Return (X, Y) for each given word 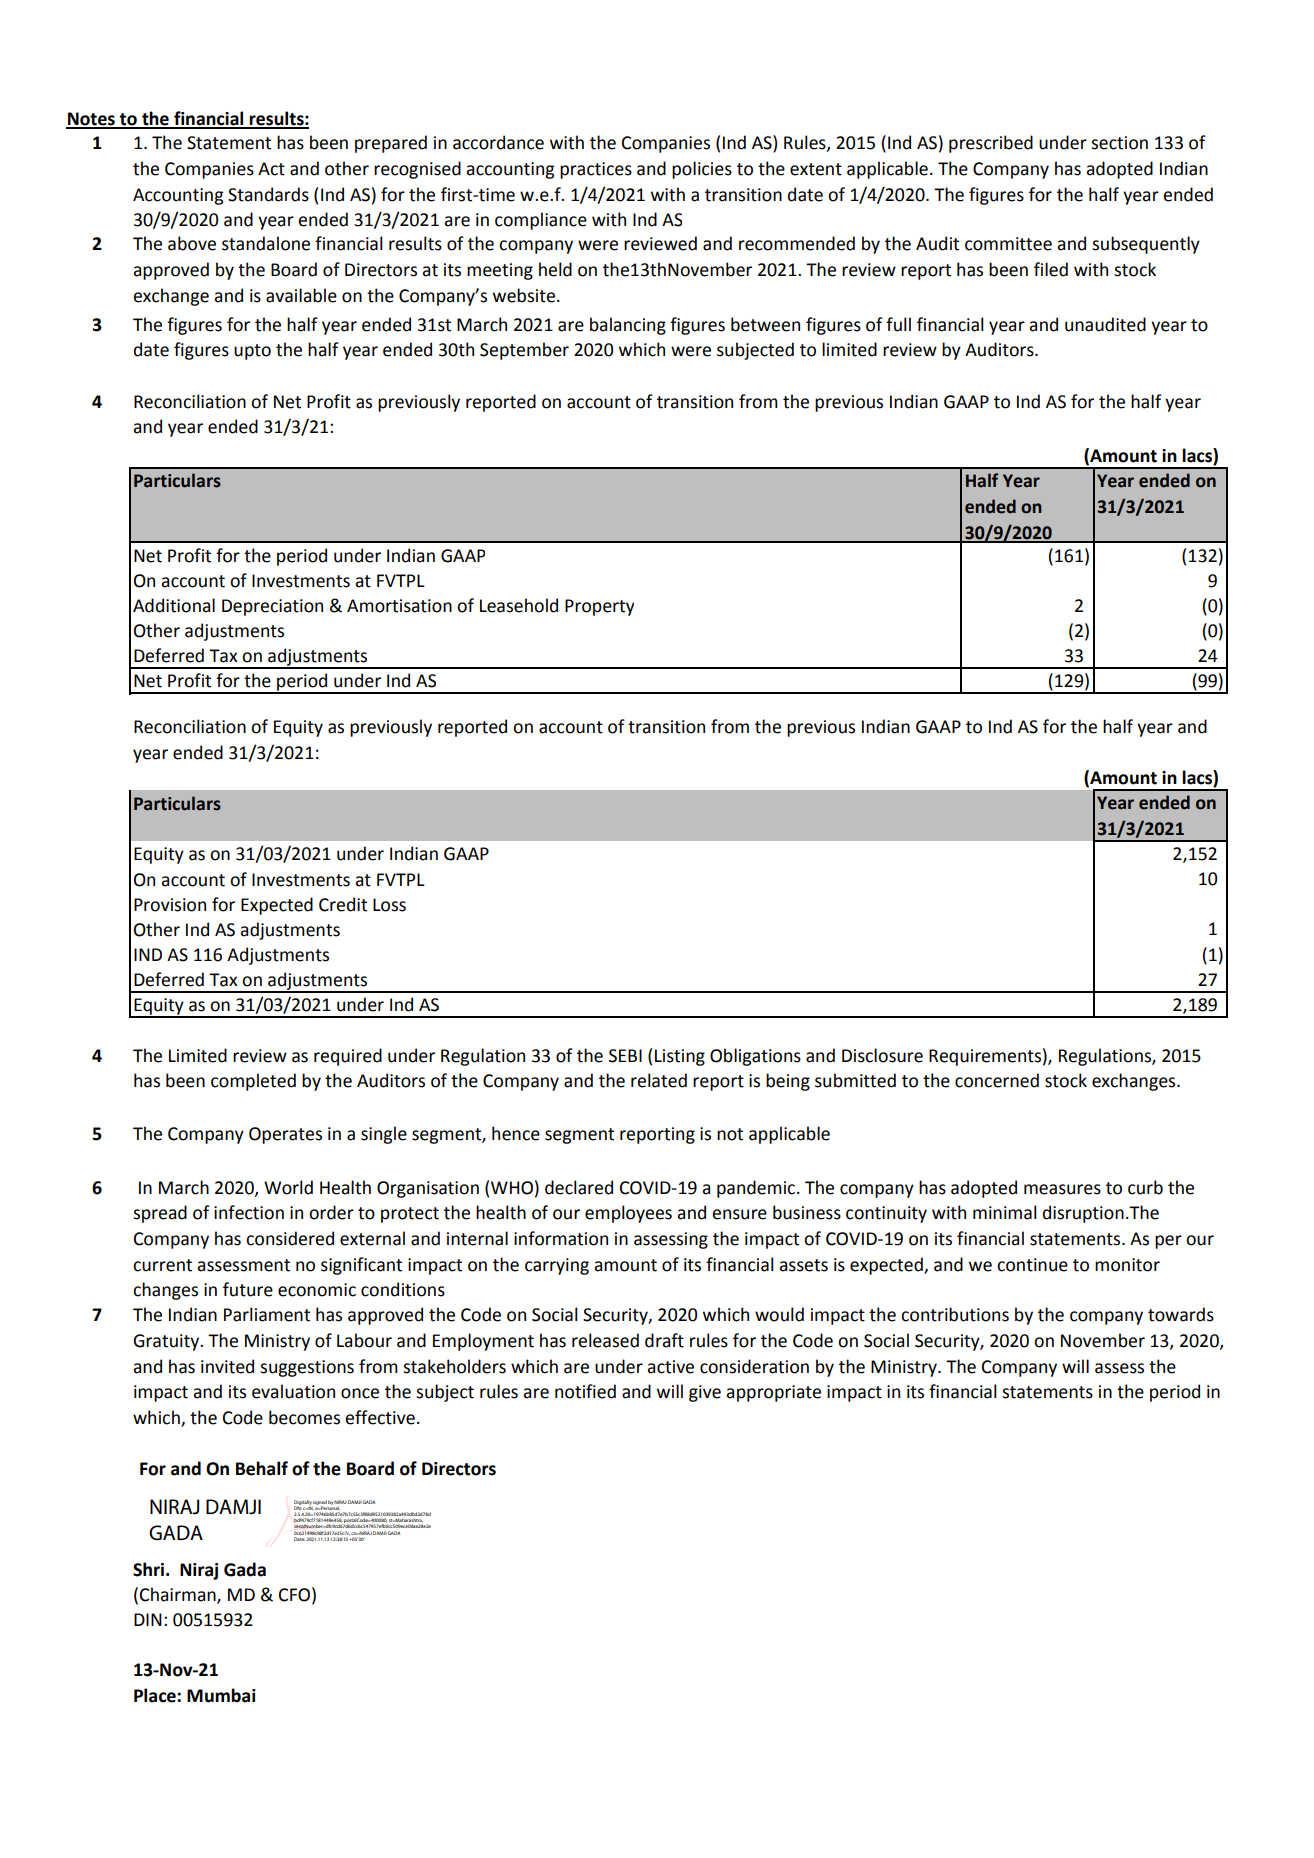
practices (596, 170)
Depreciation (272, 607)
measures (1062, 1189)
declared (579, 1187)
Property (599, 607)
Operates (285, 1135)
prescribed (991, 144)
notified (585, 1391)
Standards (268, 194)
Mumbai (221, 1695)
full (898, 324)
